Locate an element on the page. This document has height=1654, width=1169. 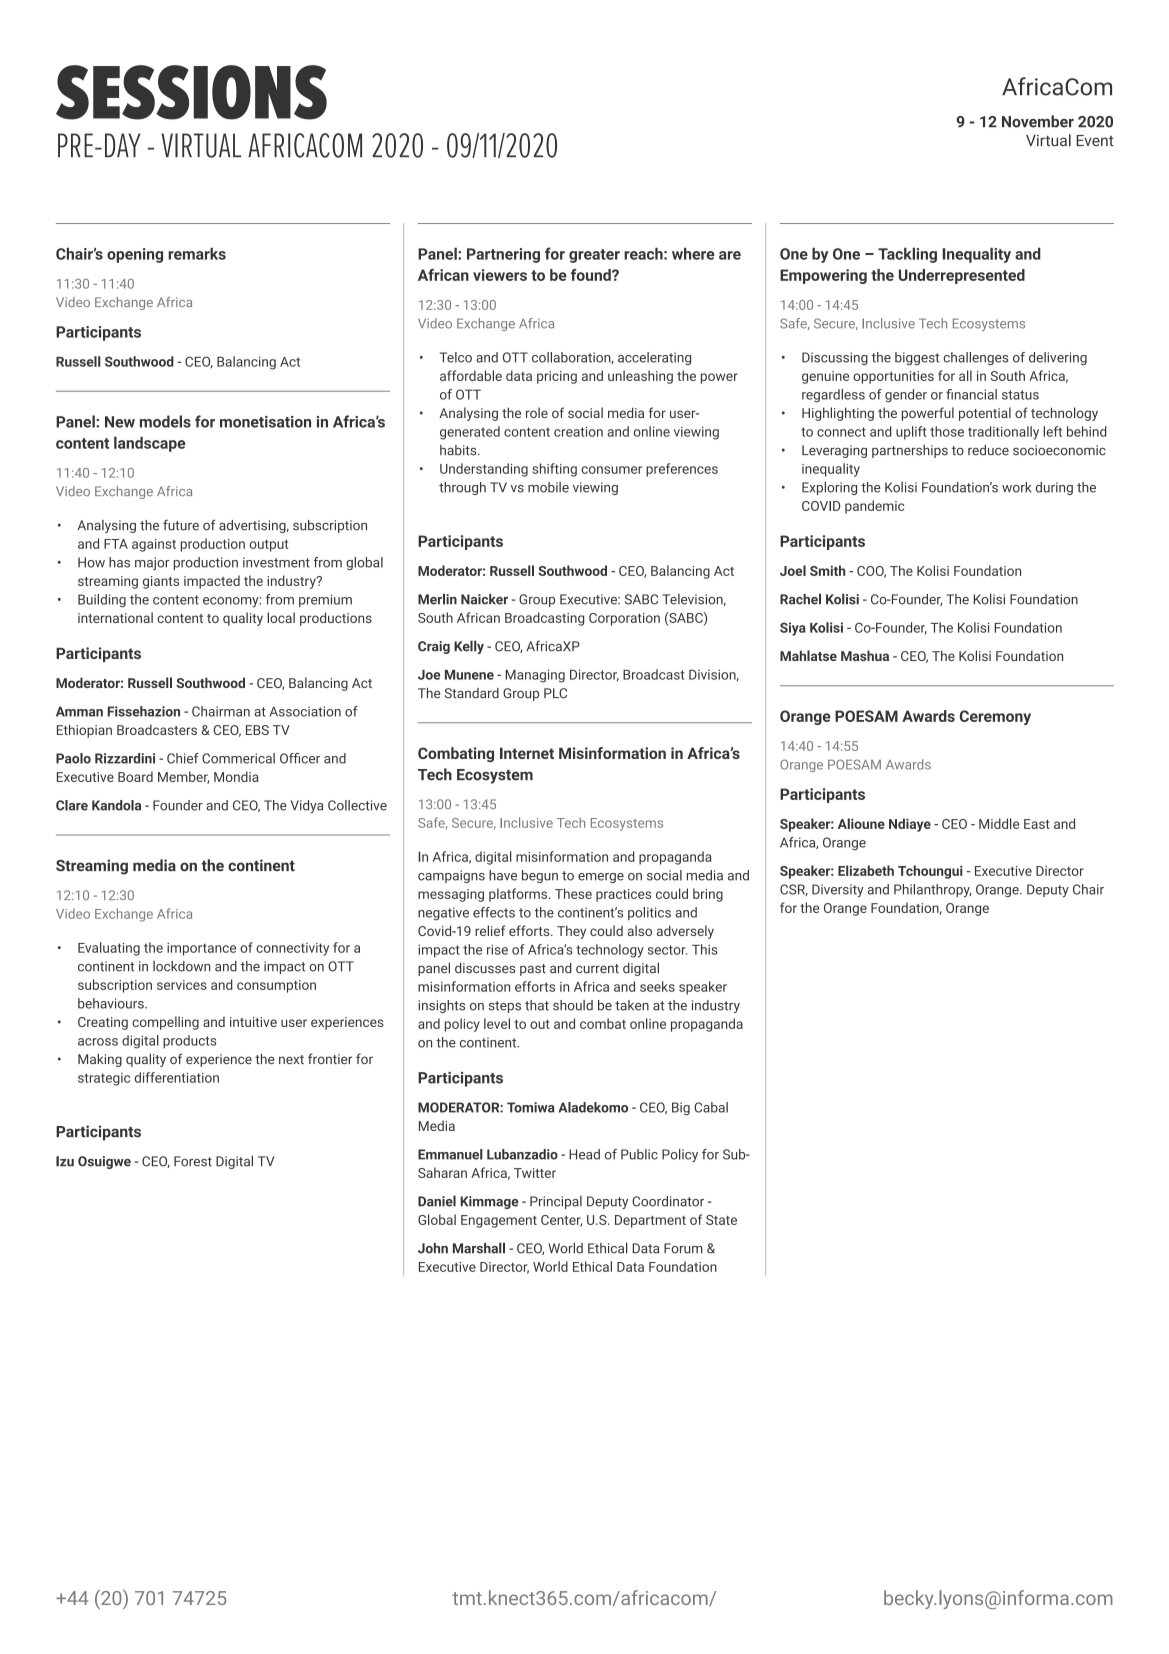
State is located at coordinates (721, 1220).
